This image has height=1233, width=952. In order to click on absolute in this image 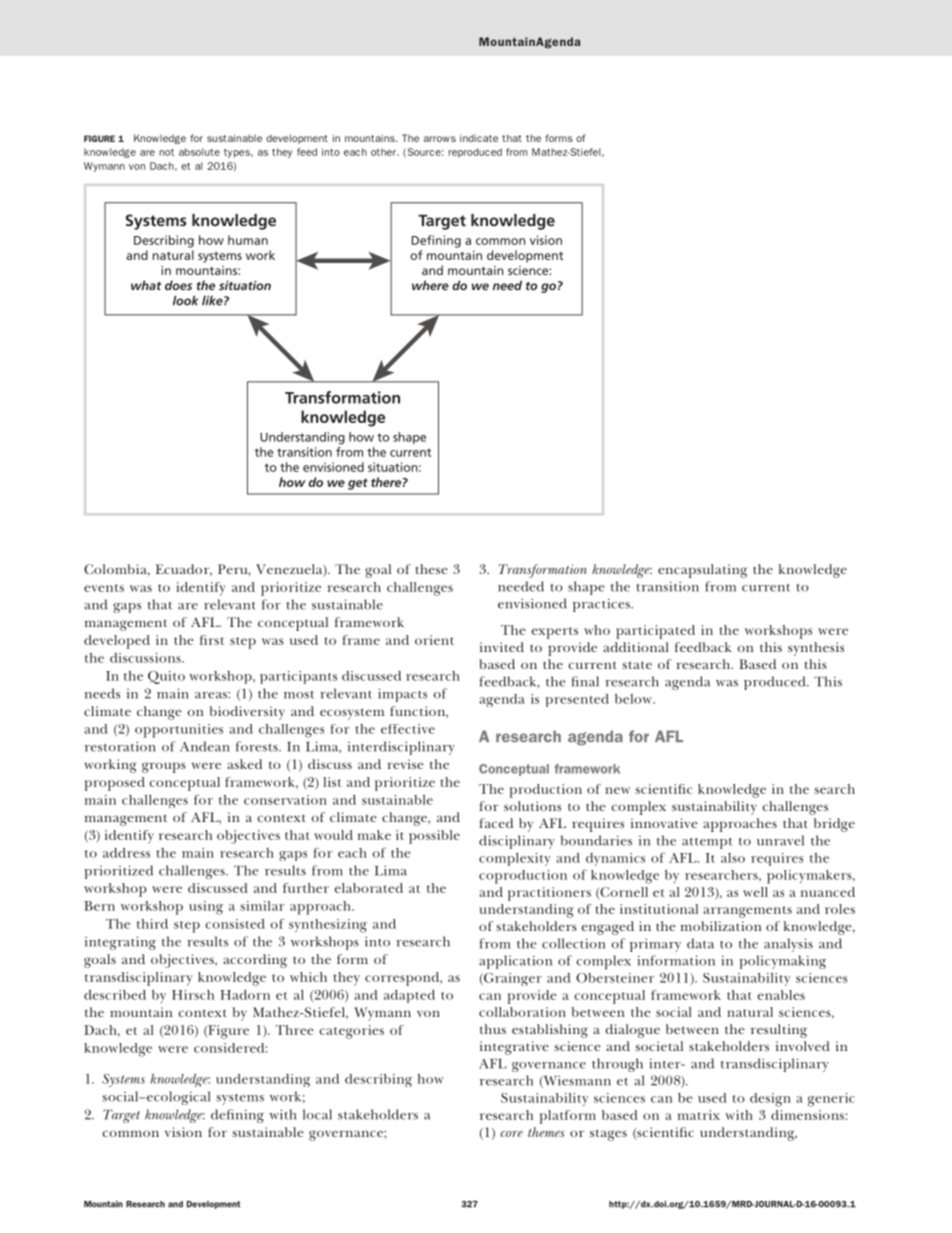, I will do `click(199, 152)`.
